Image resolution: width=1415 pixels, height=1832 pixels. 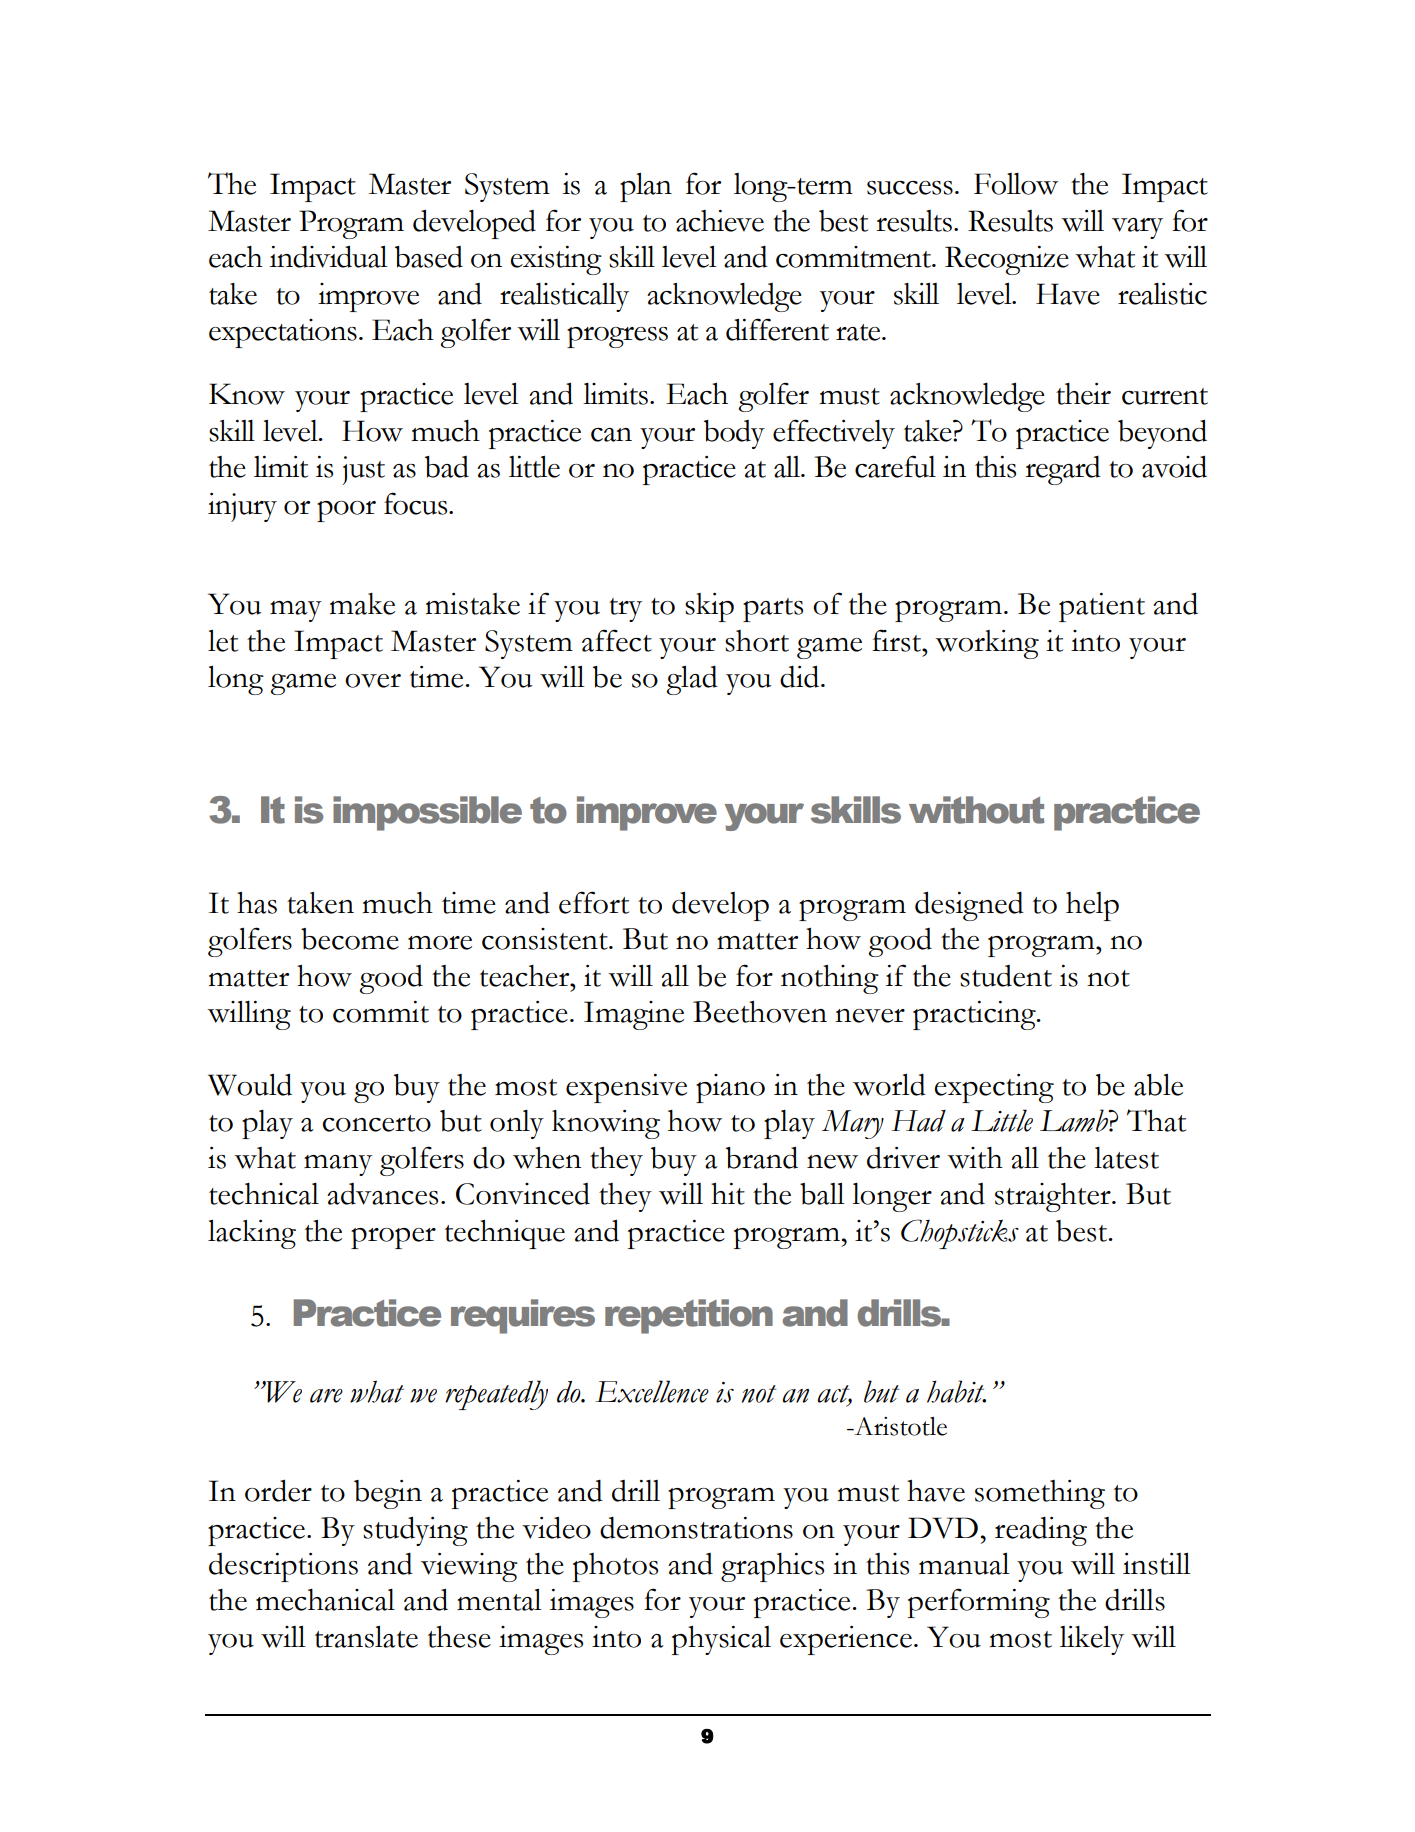 I want to click on effort, so click(x=594, y=902).
